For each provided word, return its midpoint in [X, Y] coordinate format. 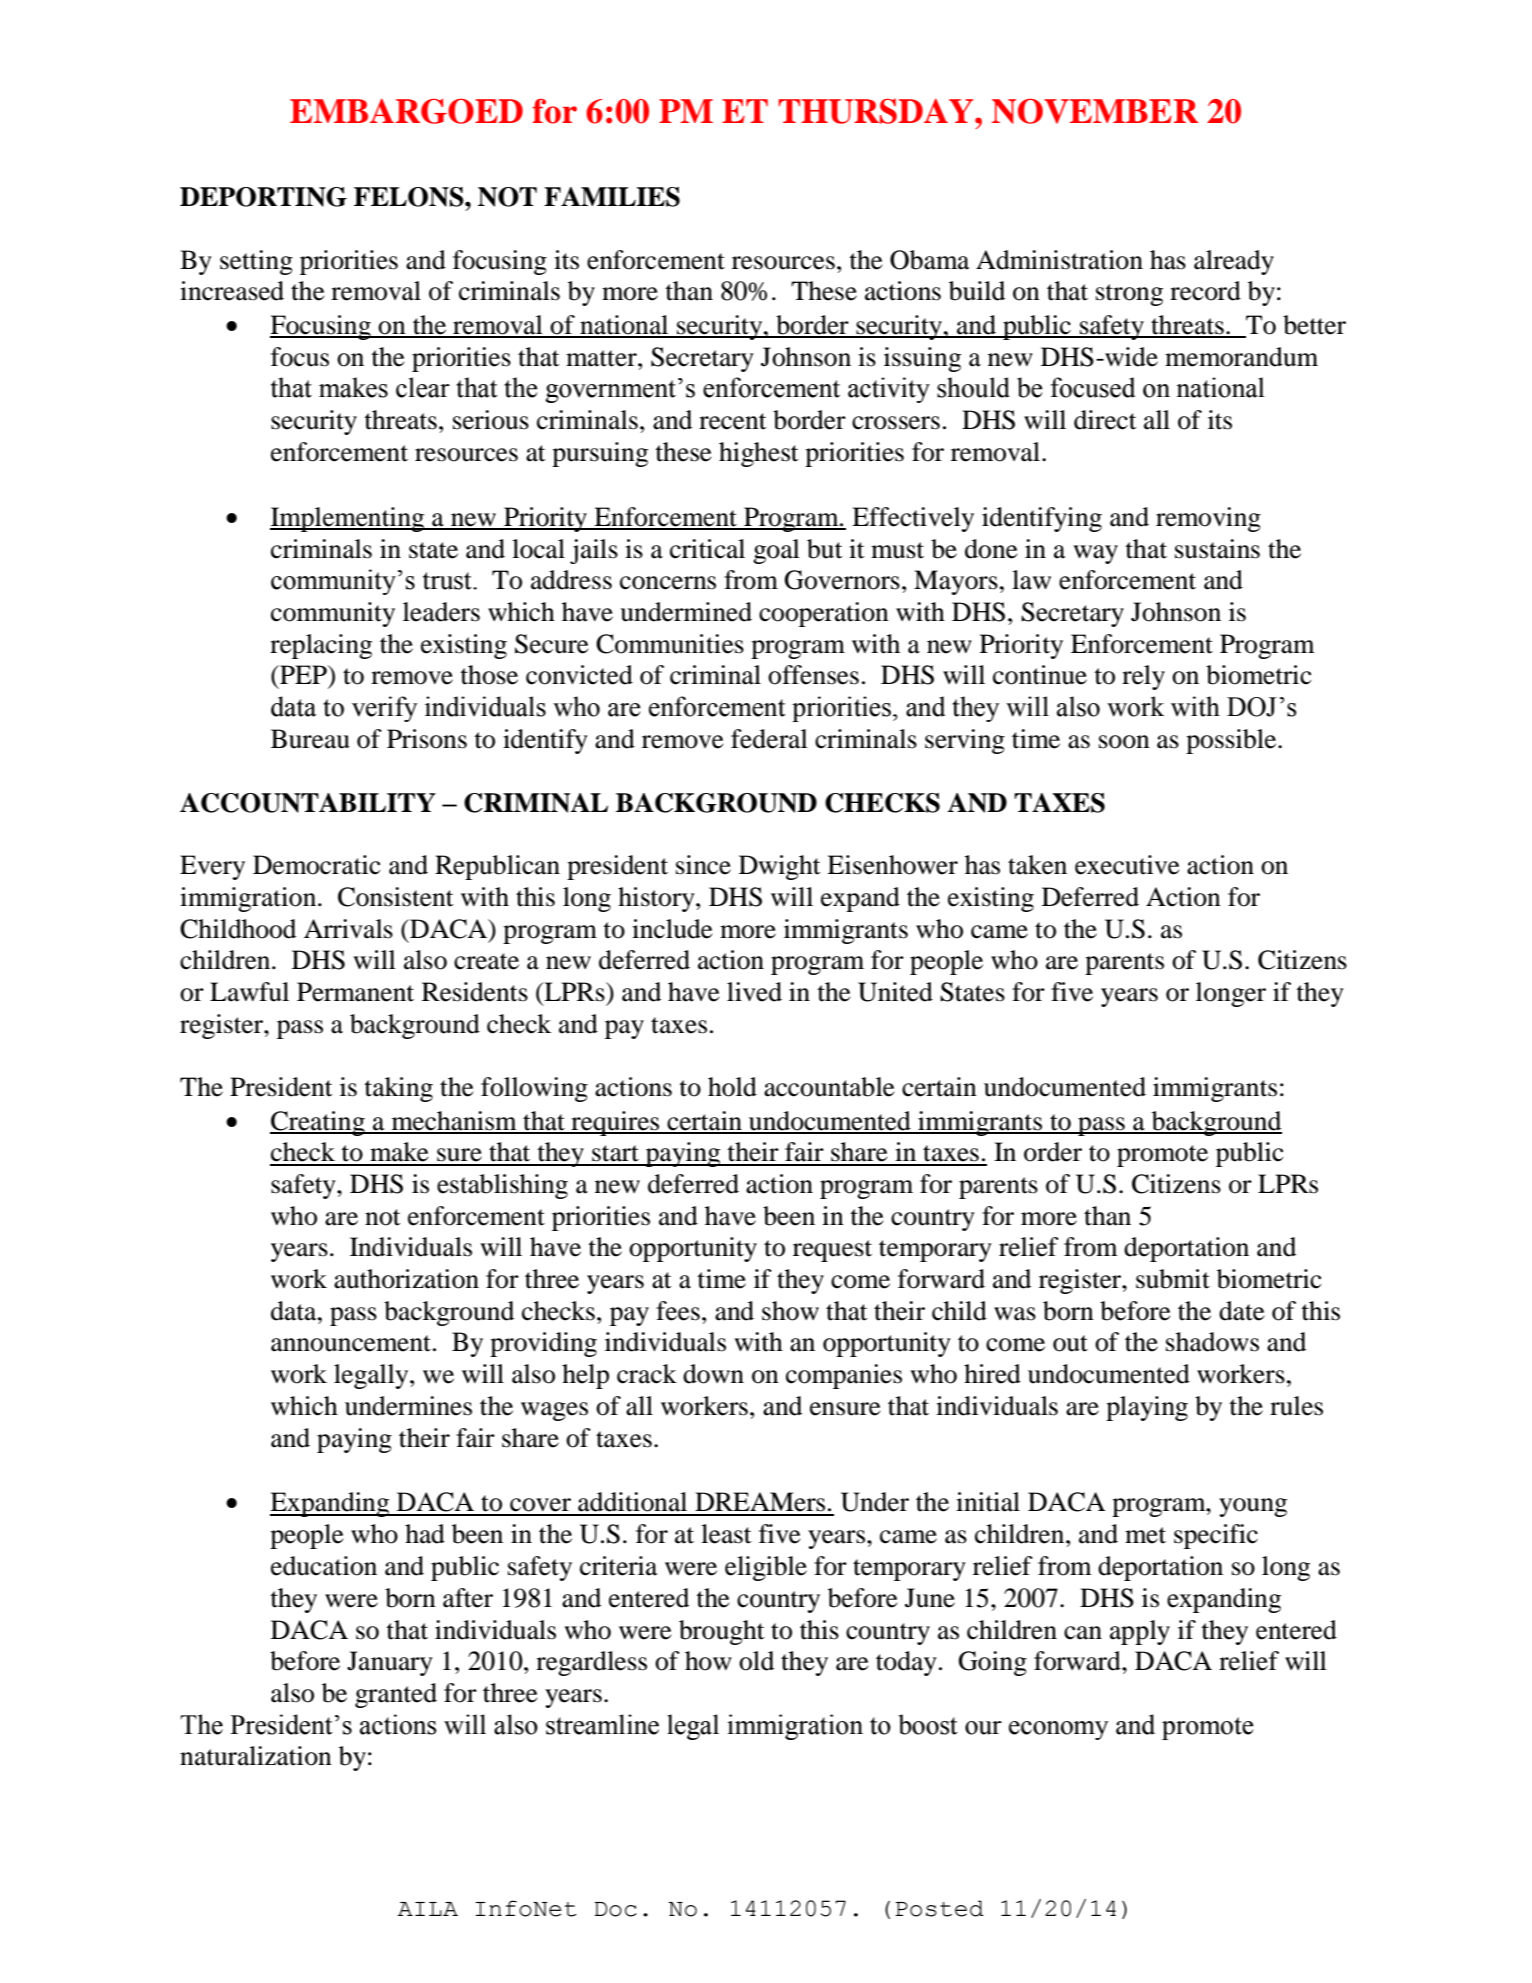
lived [754, 992]
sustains [1217, 549]
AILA [428, 1909]
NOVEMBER [1095, 111]
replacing [321, 646]
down [713, 1374]
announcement [351, 1343]
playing [1147, 1408]
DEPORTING [263, 197]
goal [776, 551]
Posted [939, 1908]
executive [1127, 865]
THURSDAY [877, 111]
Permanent [355, 992]
